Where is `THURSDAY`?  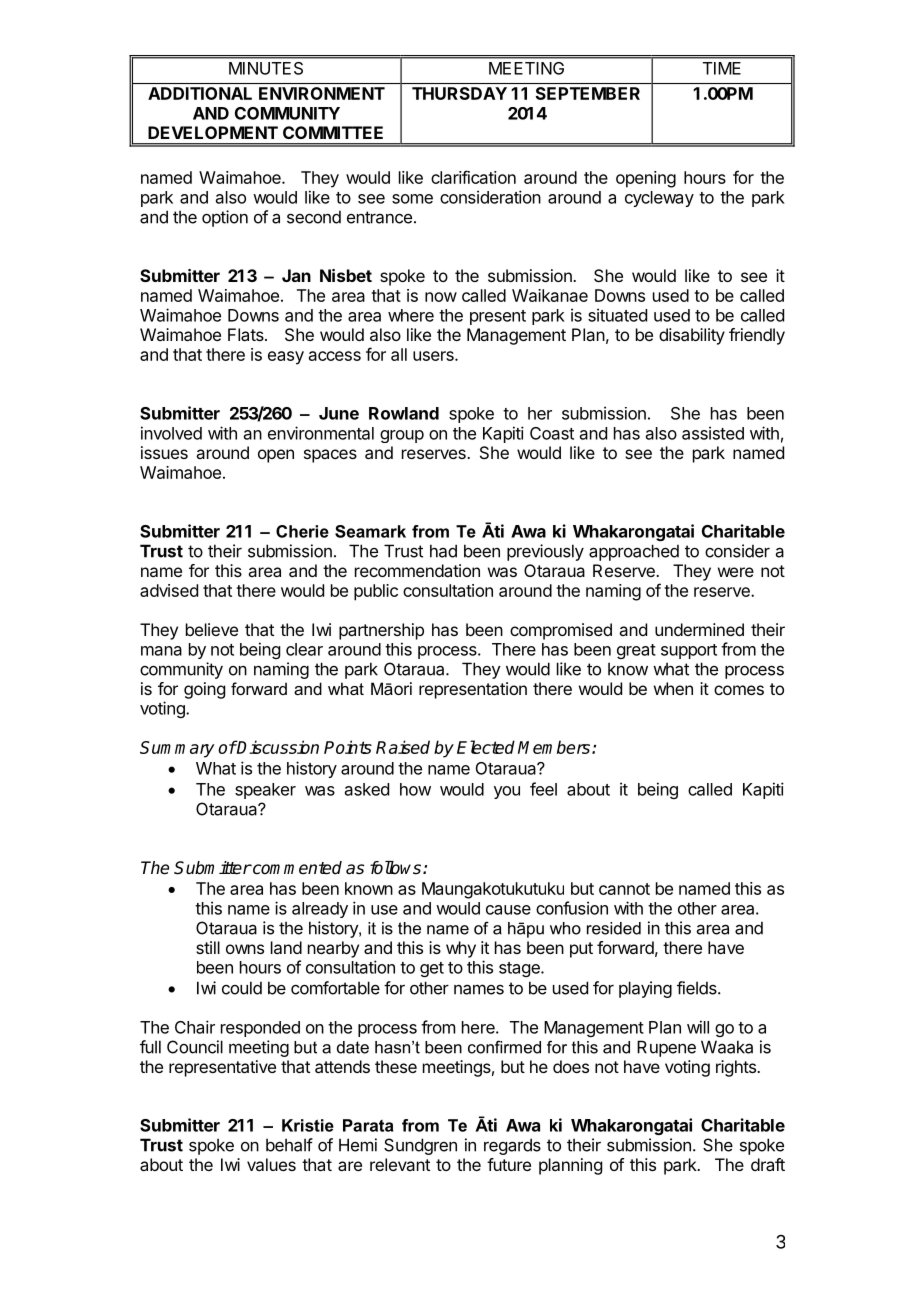
THURSDAY is located at coordinates (459, 93).
